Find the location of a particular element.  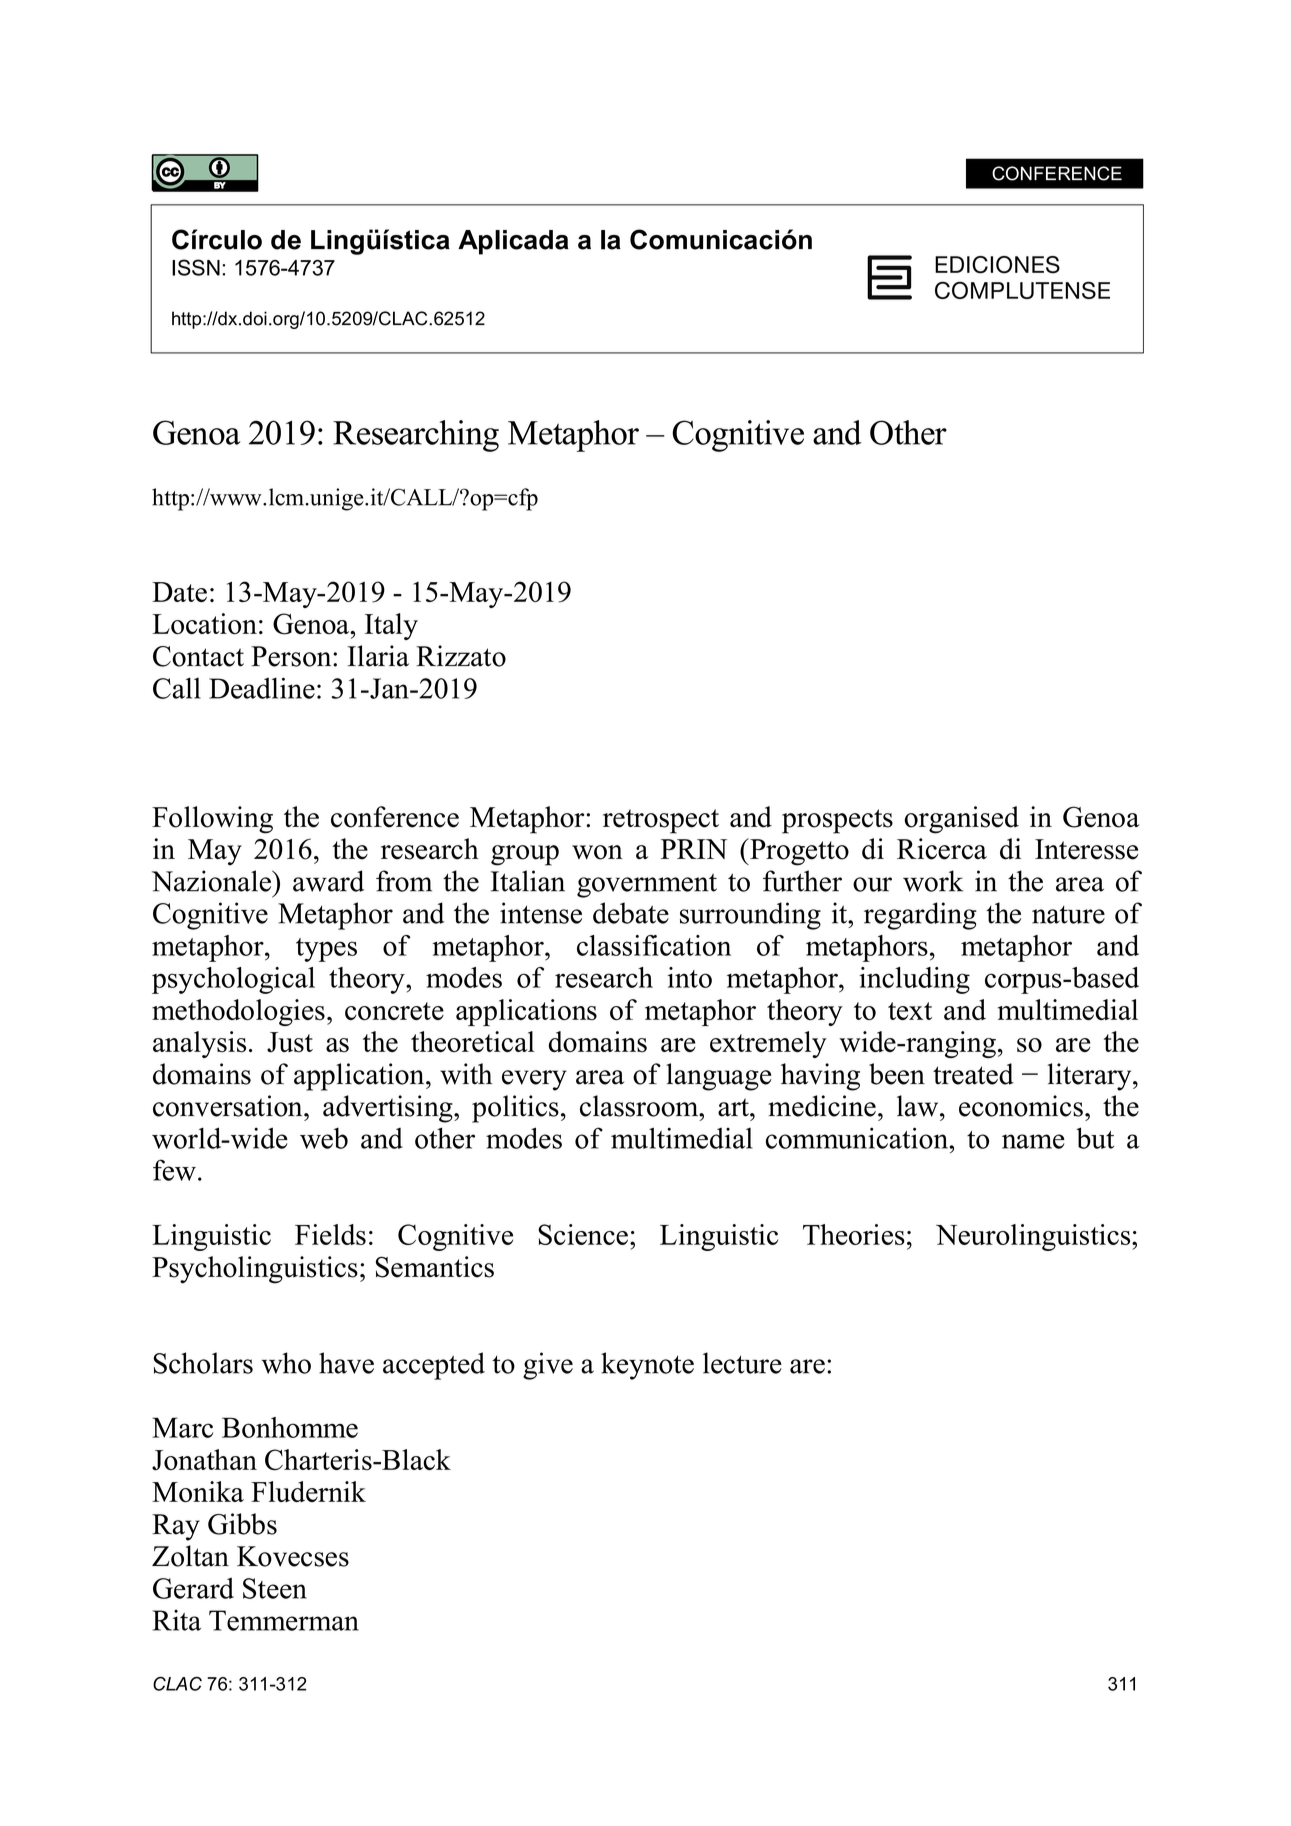

Steen is located at coordinates (275, 1588).
